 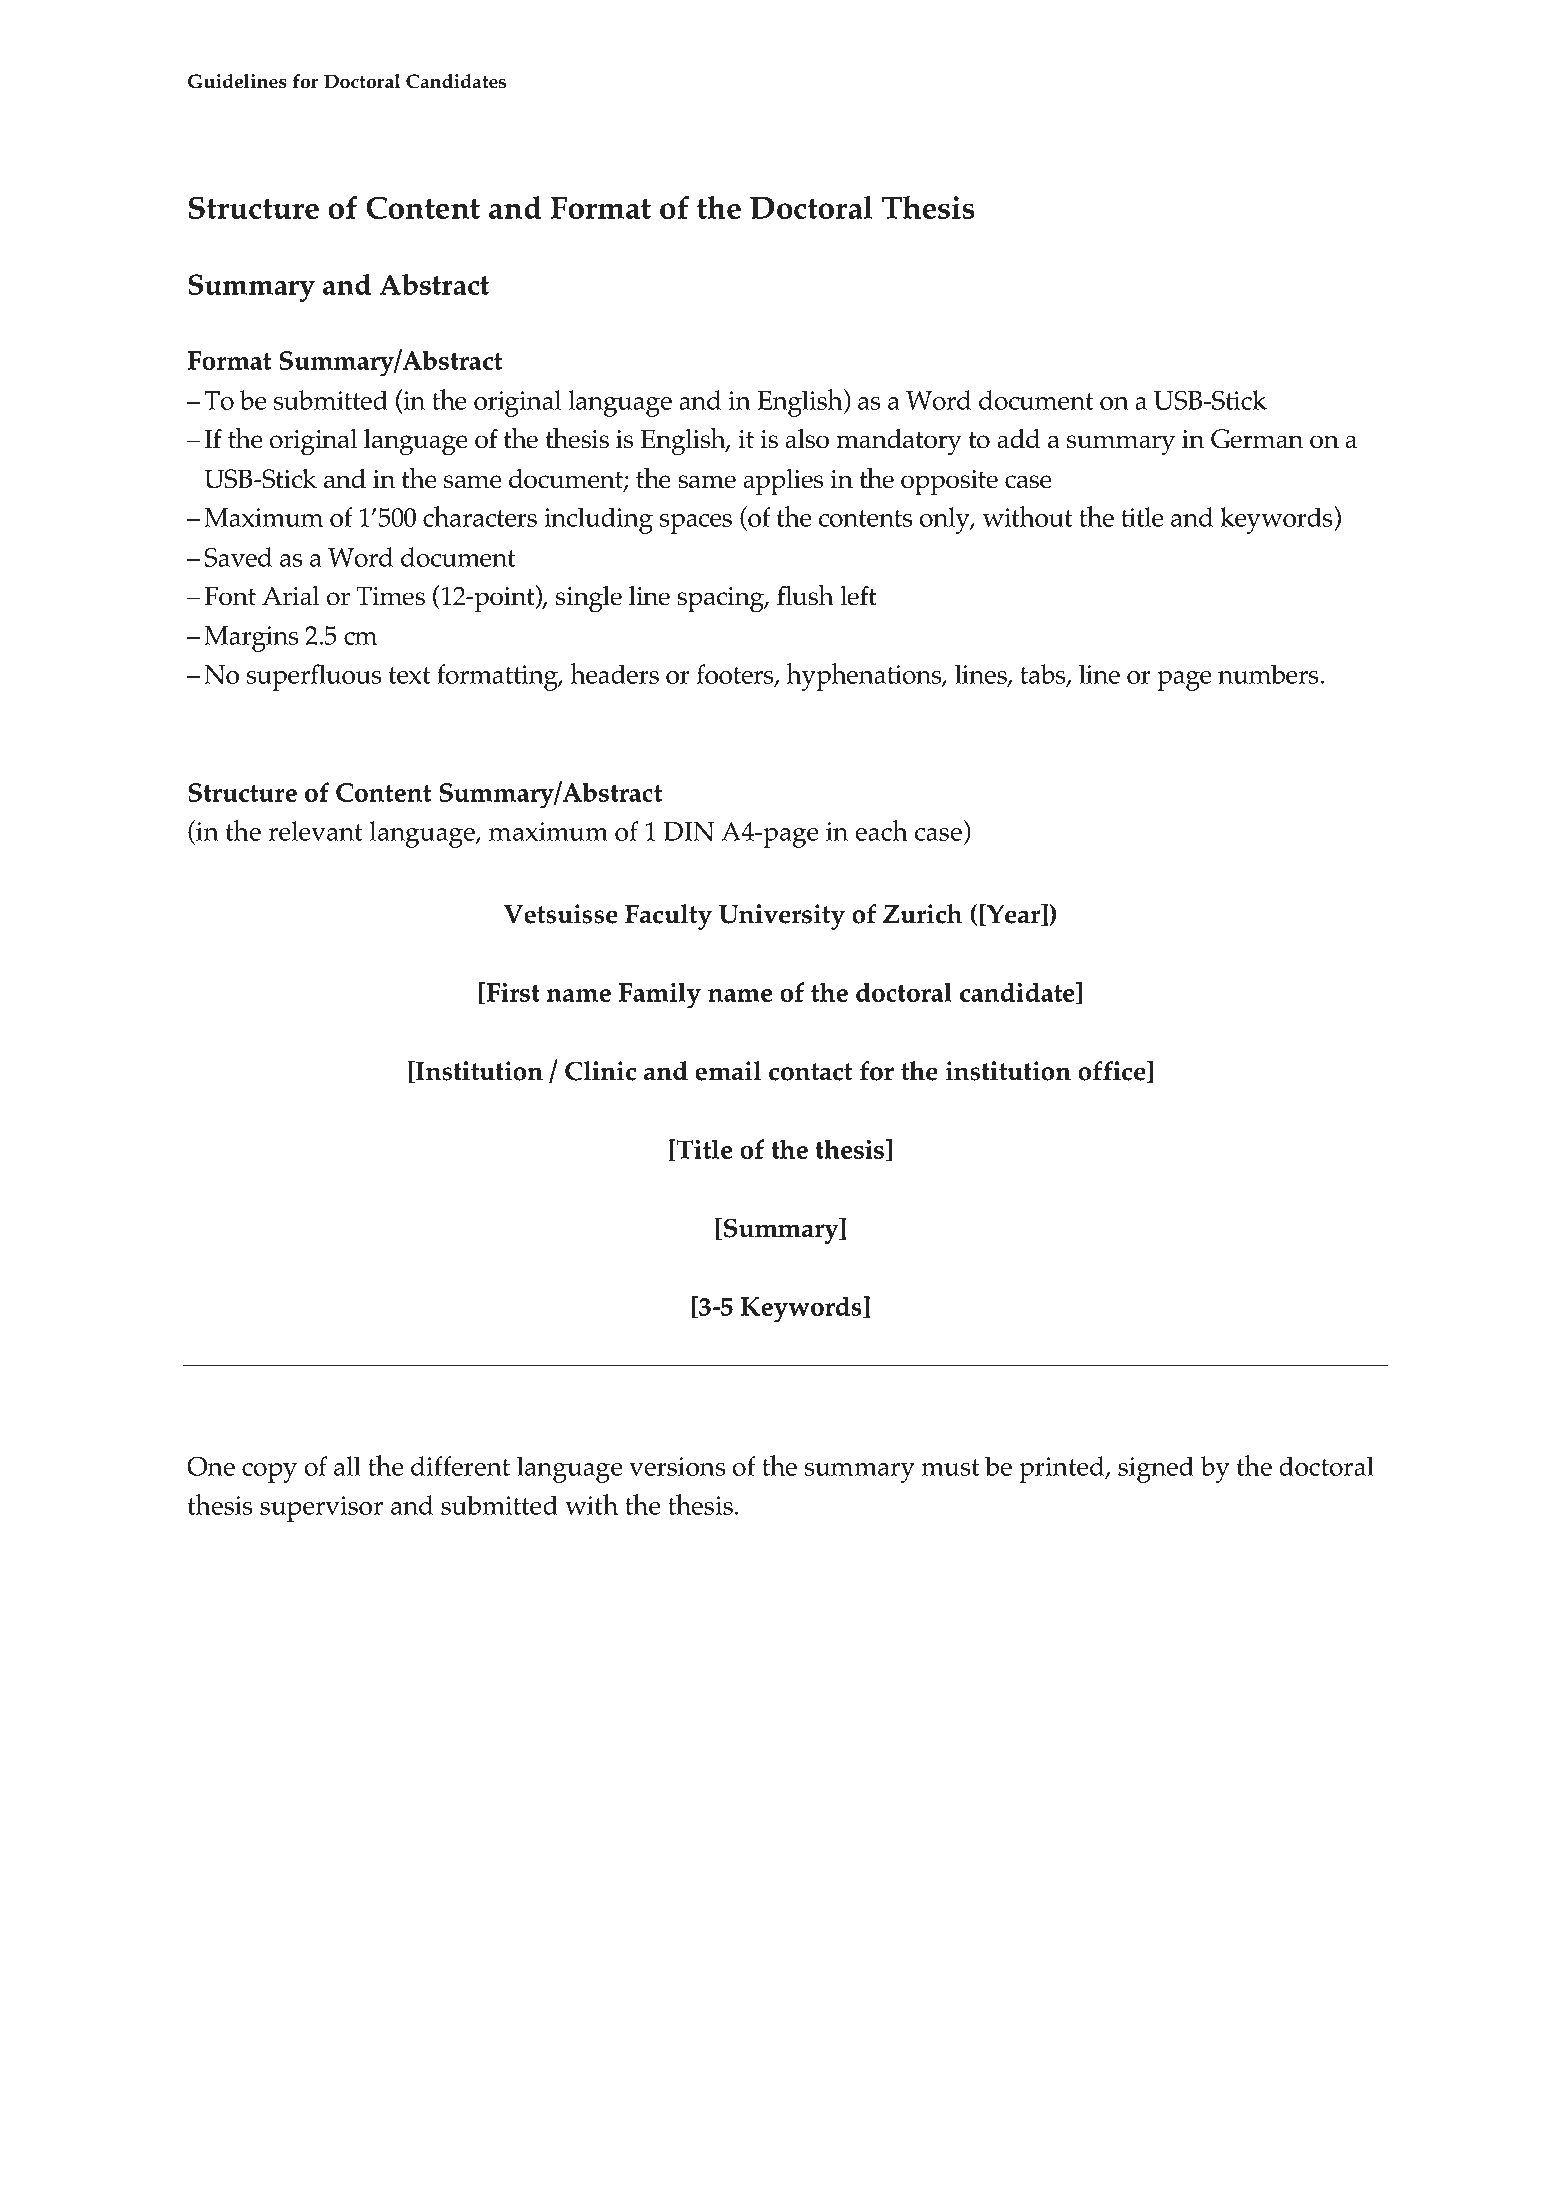 I want to click on all, so click(x=347, y=1466).
